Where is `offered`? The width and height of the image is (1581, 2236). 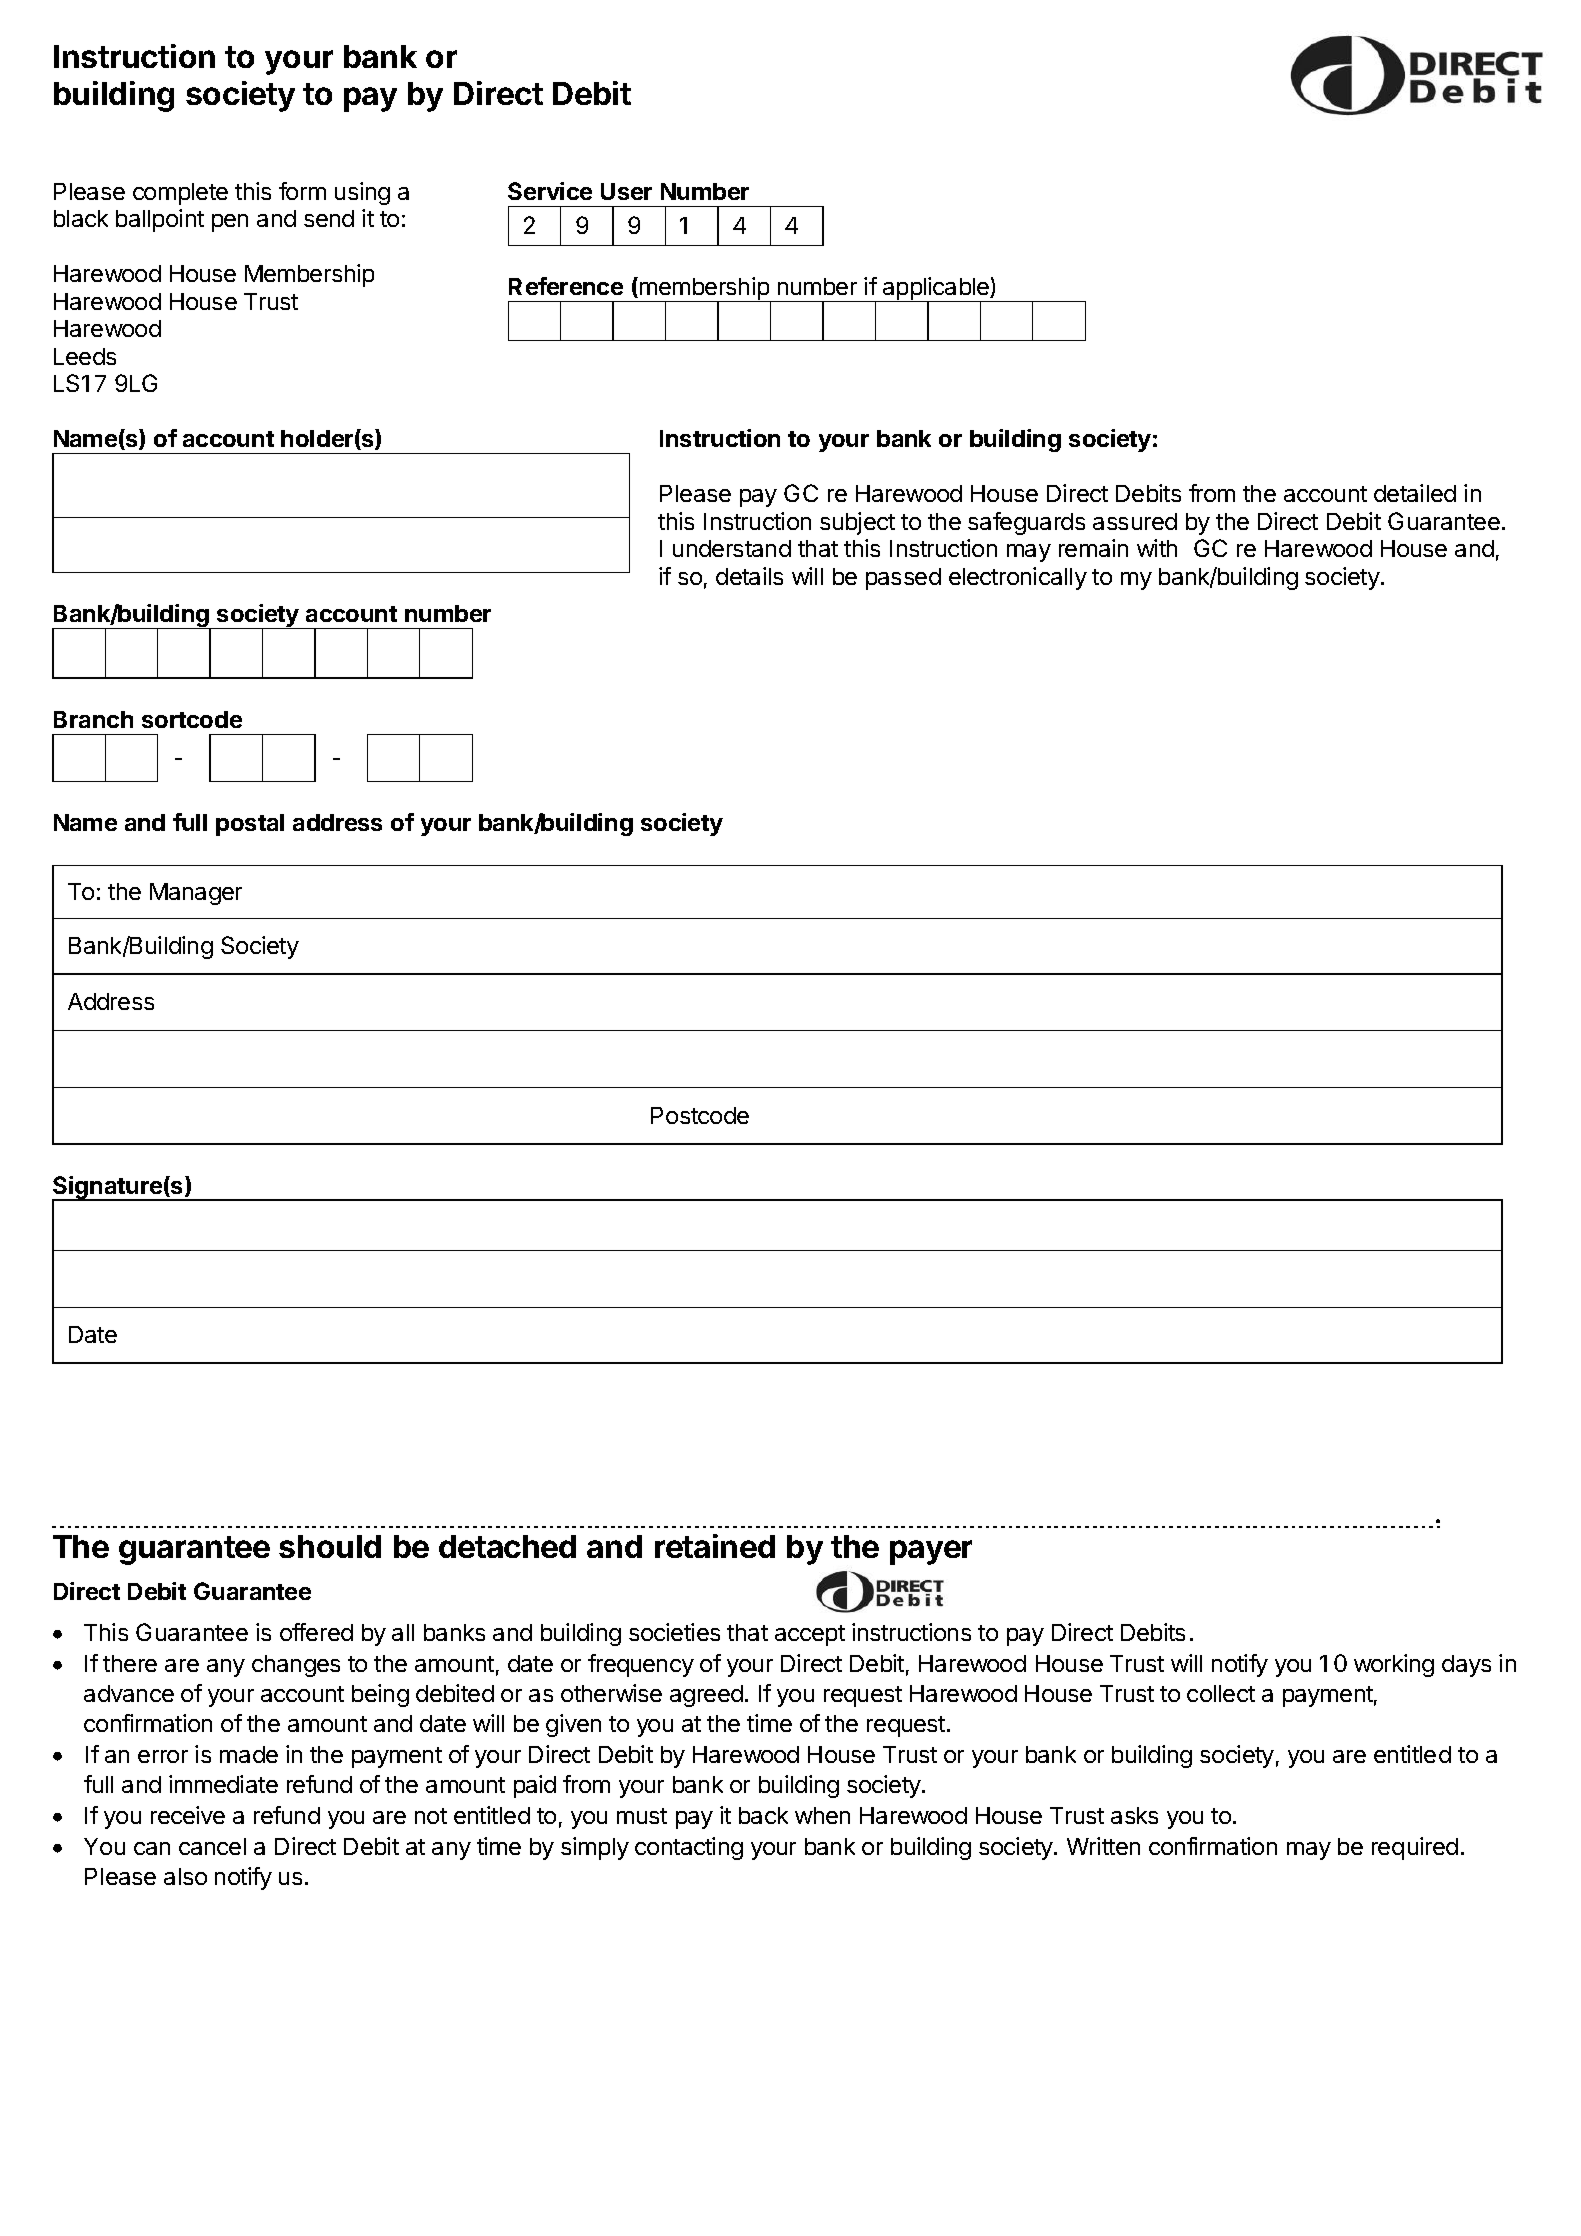 offered is located at coordinates (316, 1632).
